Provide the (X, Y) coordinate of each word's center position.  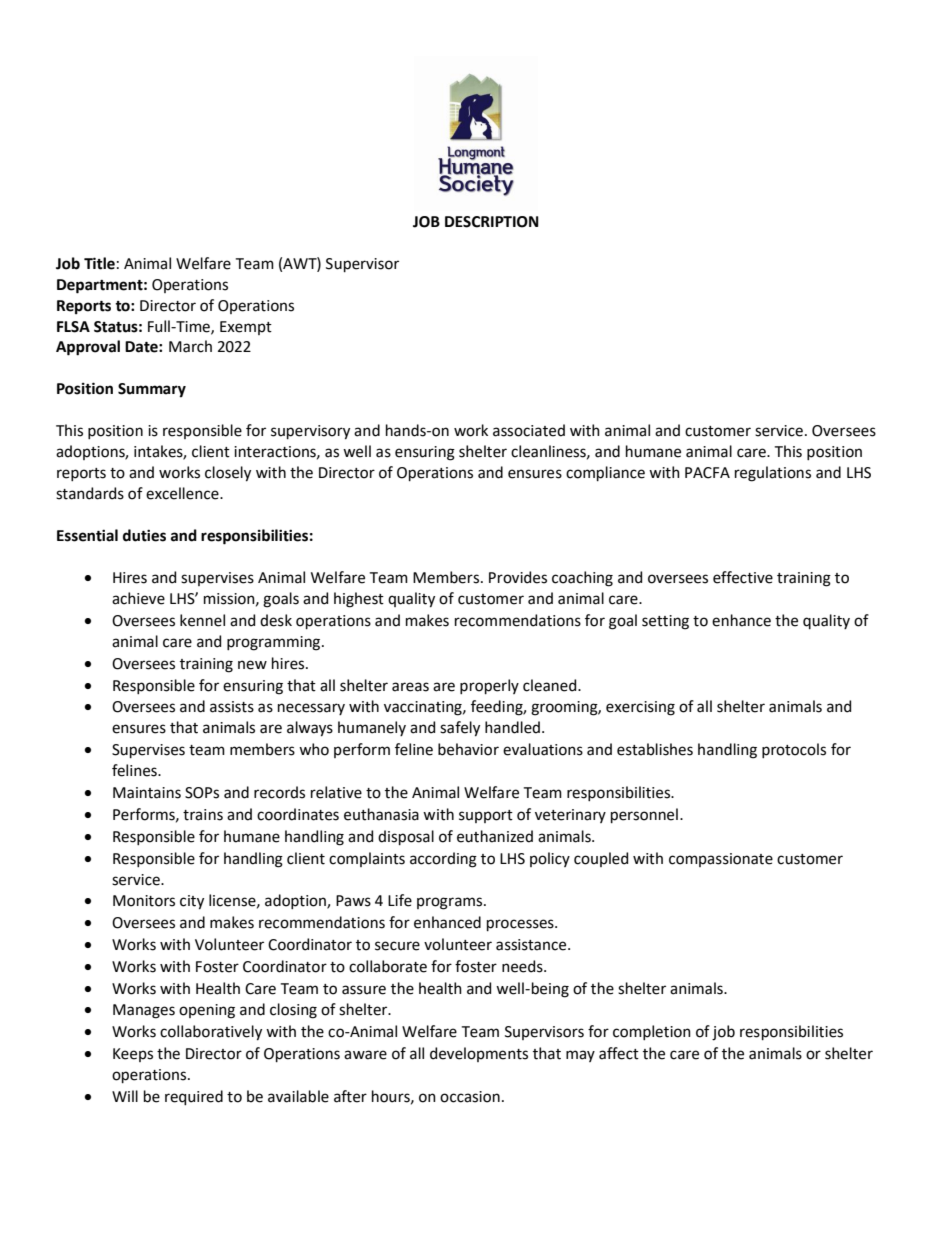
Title (99, 263)
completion (652, 1032)
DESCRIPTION (492, 222)
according (443, 860)
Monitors (144, 901)
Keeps (133, 1055)
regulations (773, 474)
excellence (183, 493)
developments (479, 1054)
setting (665, 622)
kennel (202, 620)
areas (410, 687)
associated (529, 430)
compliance (605, 473)
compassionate (721, 860)
